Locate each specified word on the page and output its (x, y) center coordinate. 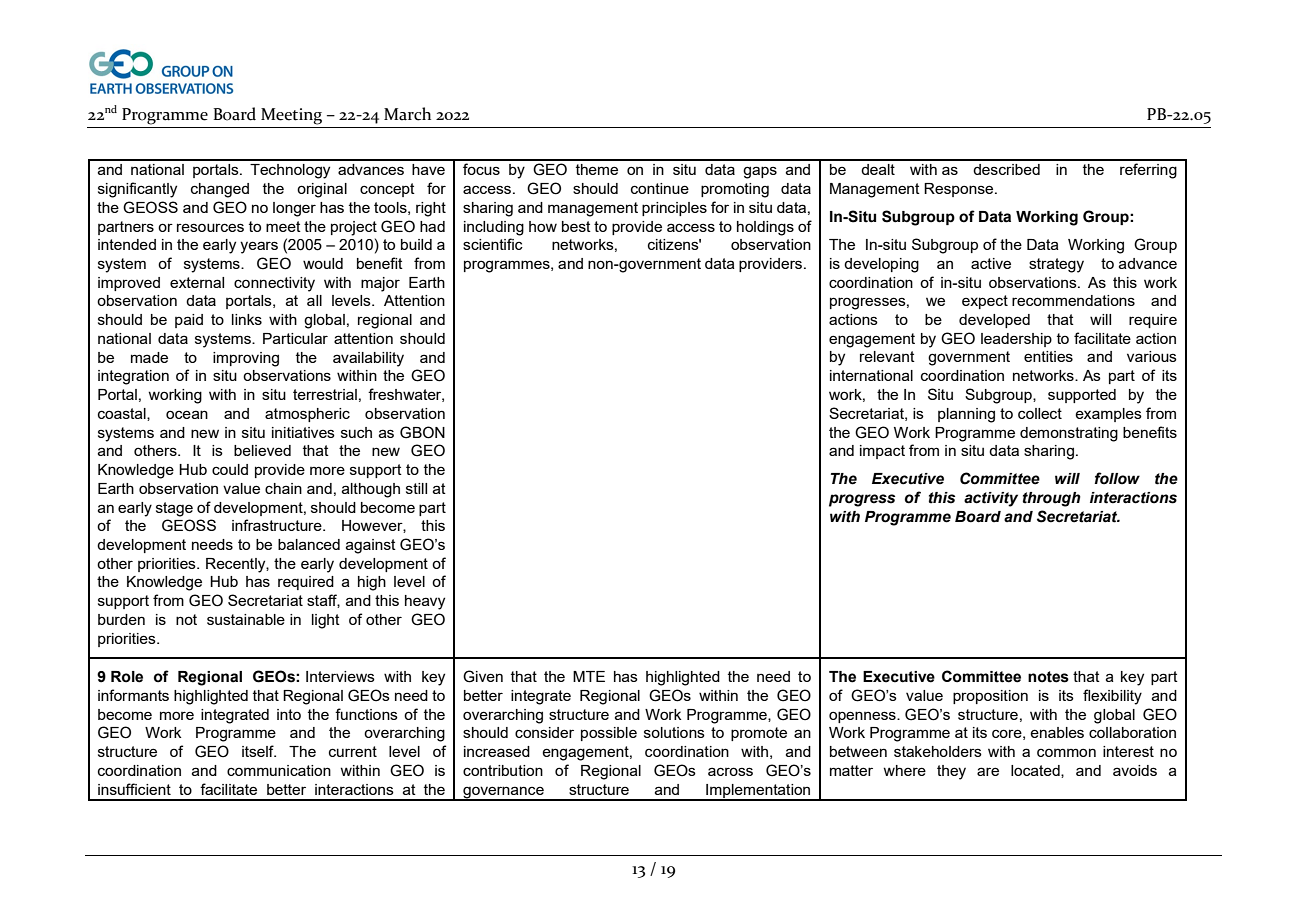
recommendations (1073, 300)
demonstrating (1069, 434)
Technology (290, 171)
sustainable (246, 619)
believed (262, 450)
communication (279, 770)
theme (597, 169)
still (416, 488)
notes (1048, 677)
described (1006, 169)
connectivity (274, 284)
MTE (589, 676)
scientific (493, 244)
